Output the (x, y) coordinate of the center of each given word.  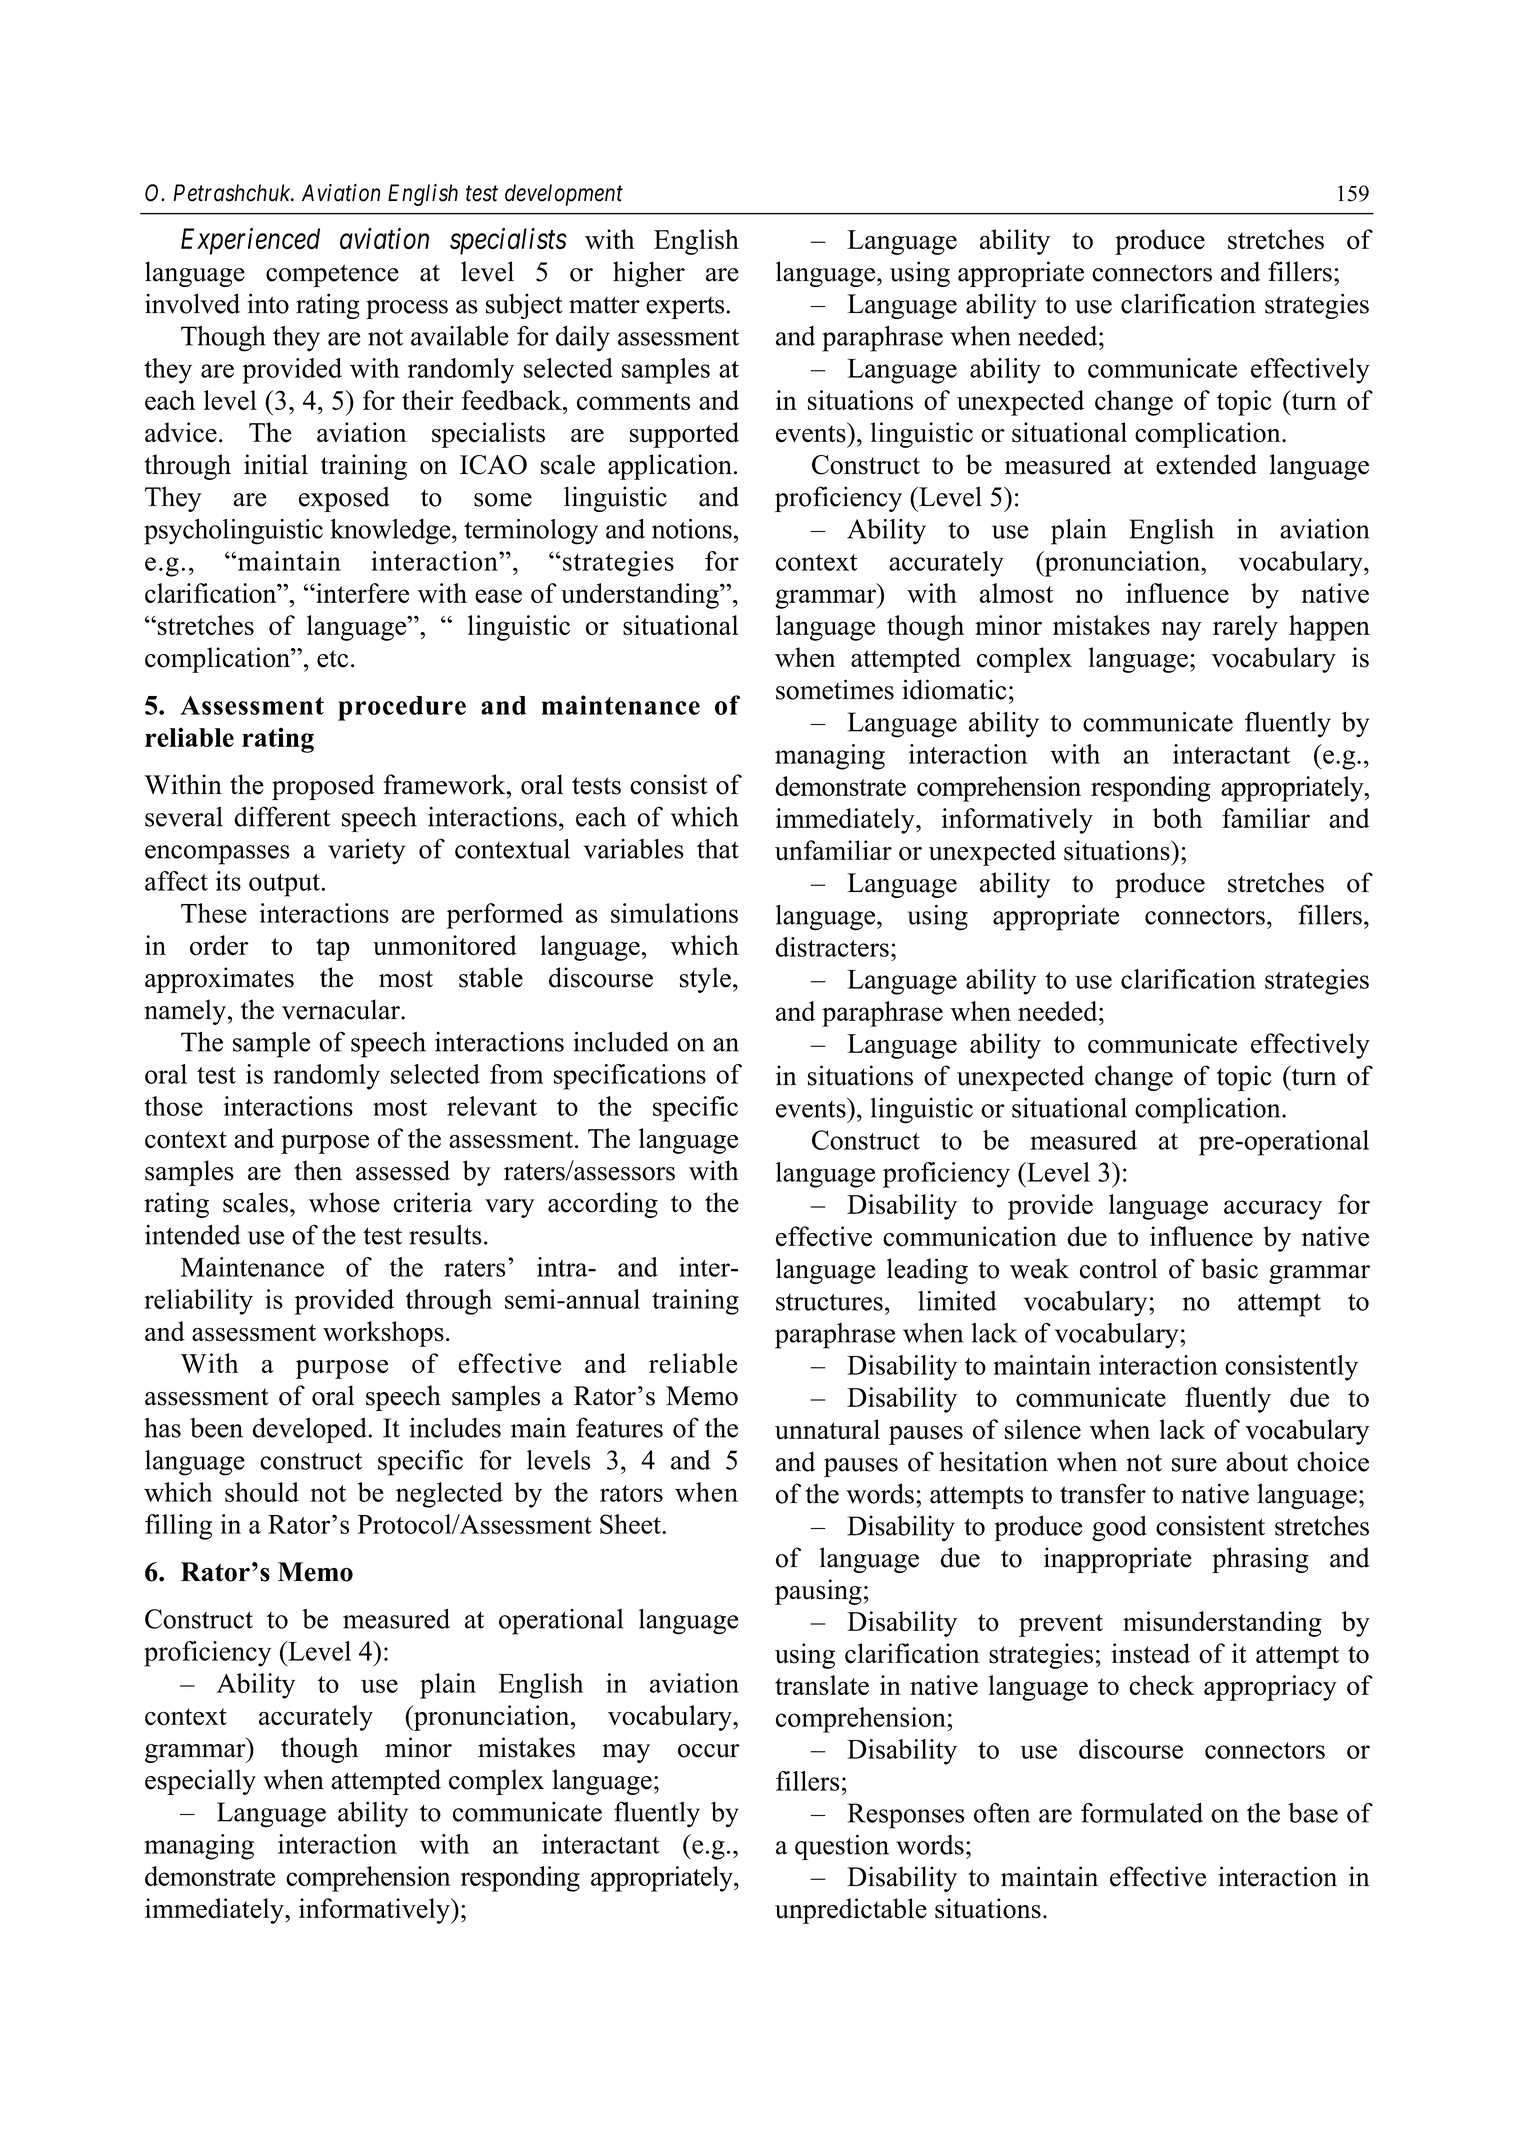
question (842, 1847)
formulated (1142, 1813)
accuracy (1273, 1210)
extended (1206, 464)
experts (685, 307)
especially (200, 1782)
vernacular (342, 1009)
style (705, 980)
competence (332, 275)
